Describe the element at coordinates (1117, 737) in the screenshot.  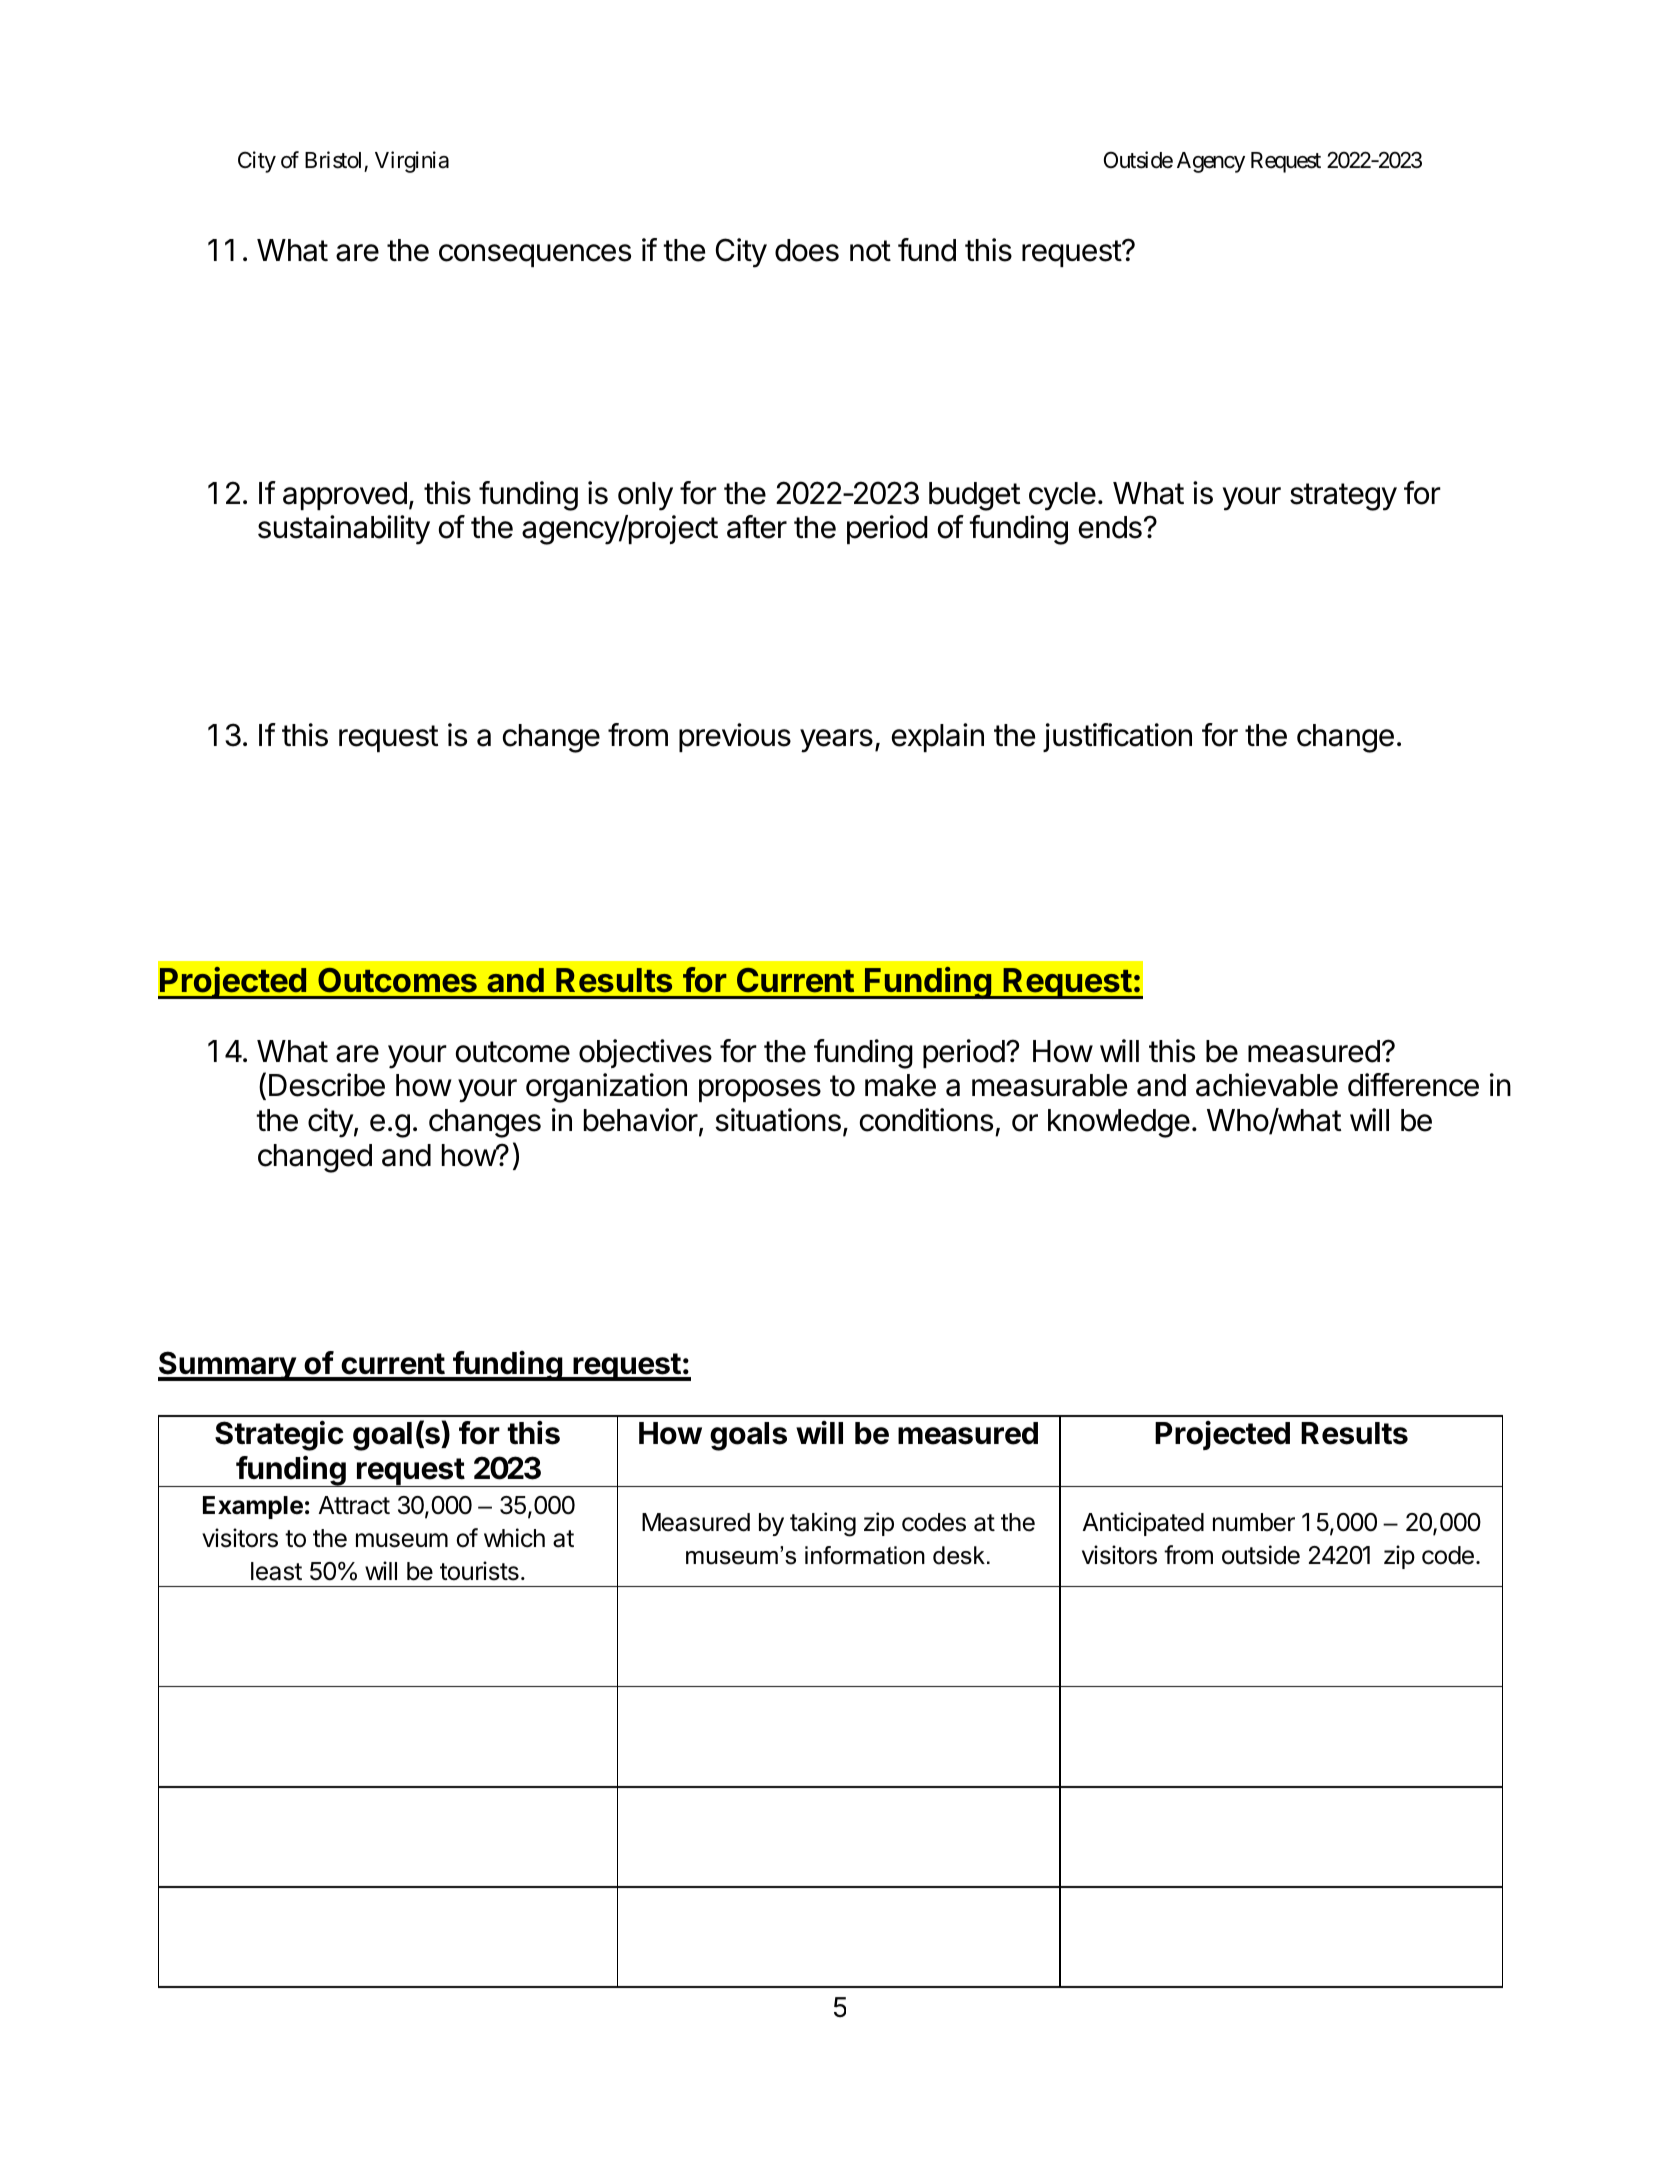
I see `justification` at that location.
